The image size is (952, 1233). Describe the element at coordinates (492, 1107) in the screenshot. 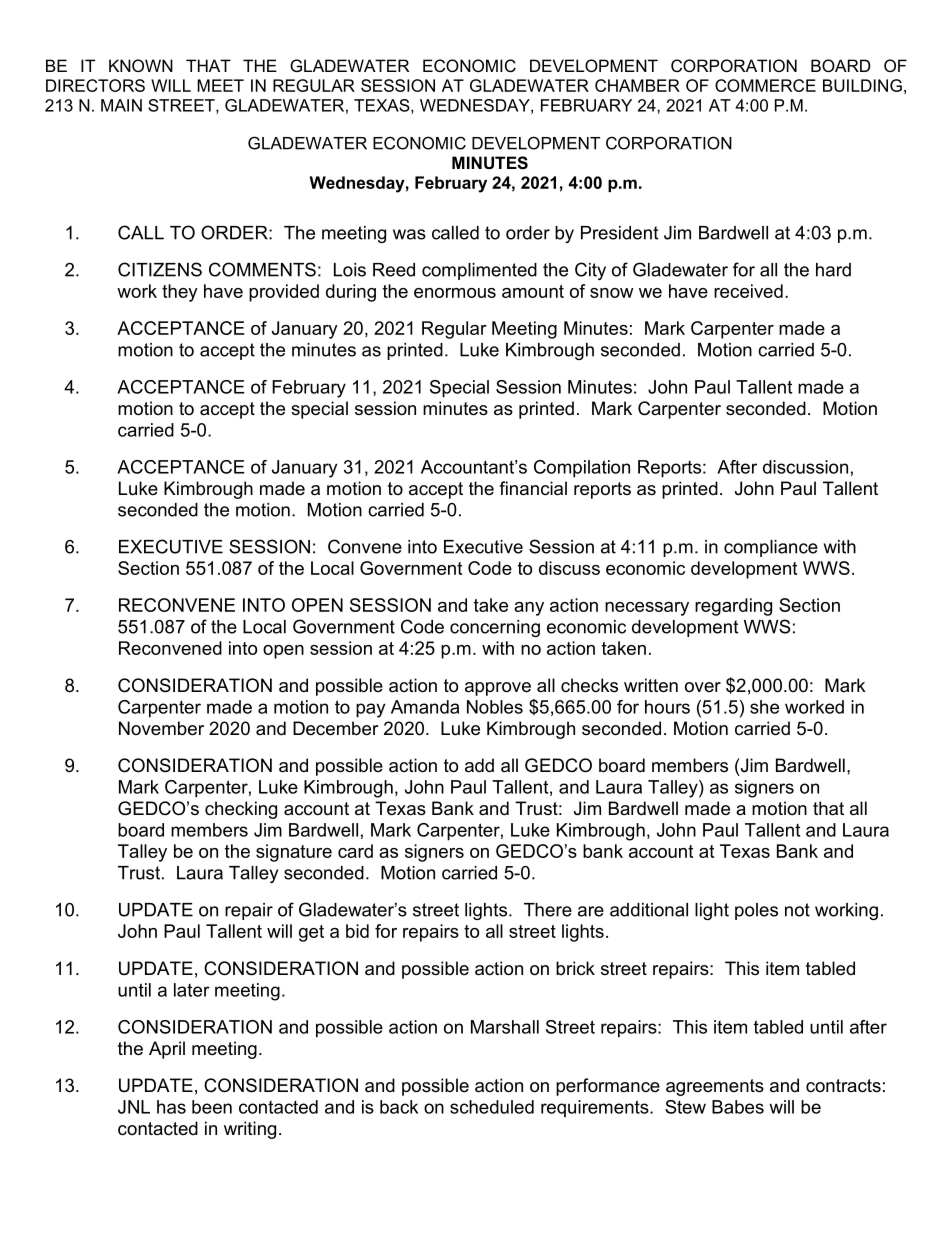

I see `scheduled` at that location.
